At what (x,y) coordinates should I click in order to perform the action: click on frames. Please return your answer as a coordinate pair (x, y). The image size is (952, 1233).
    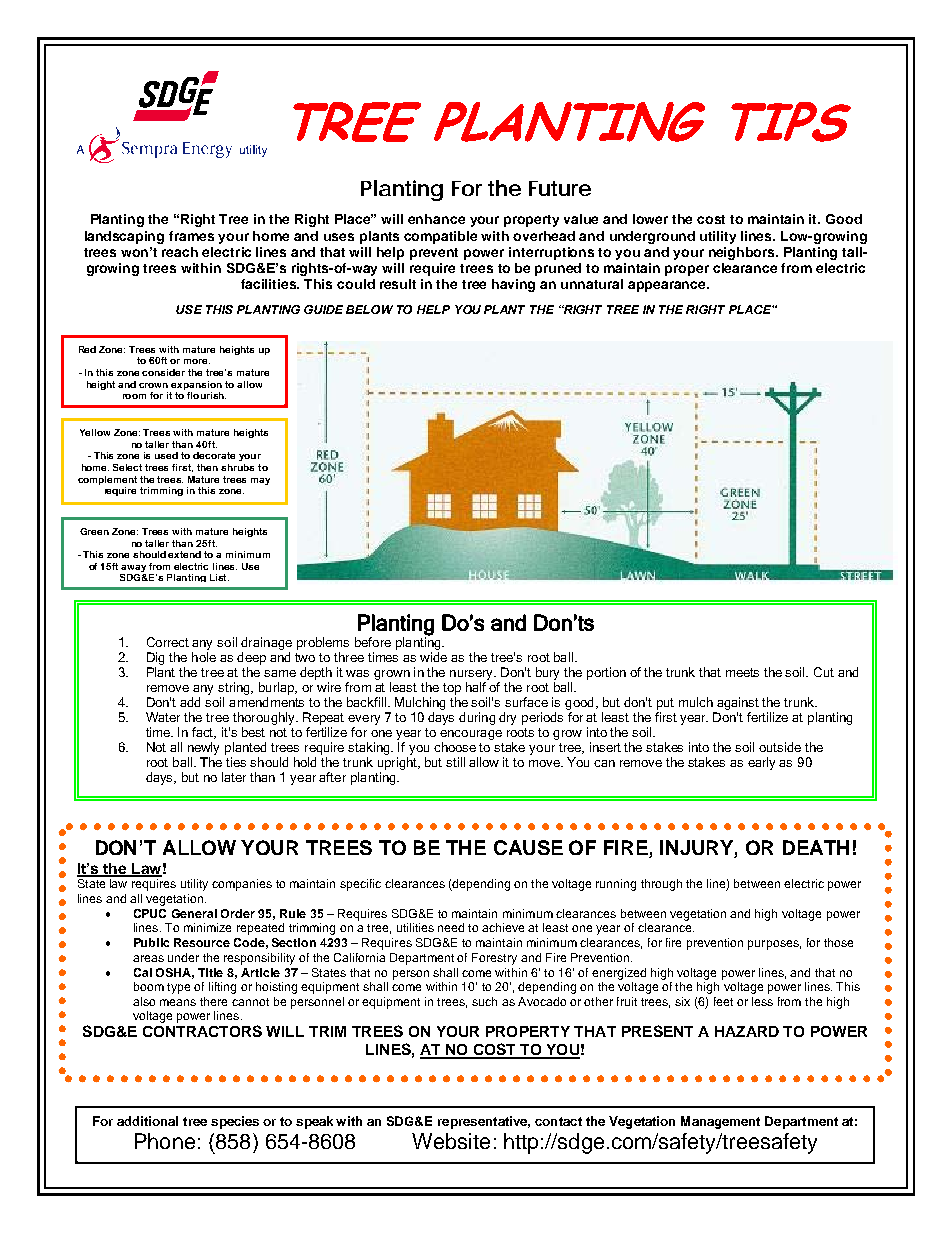
    Looking at the image, I should click on (191, 236).
